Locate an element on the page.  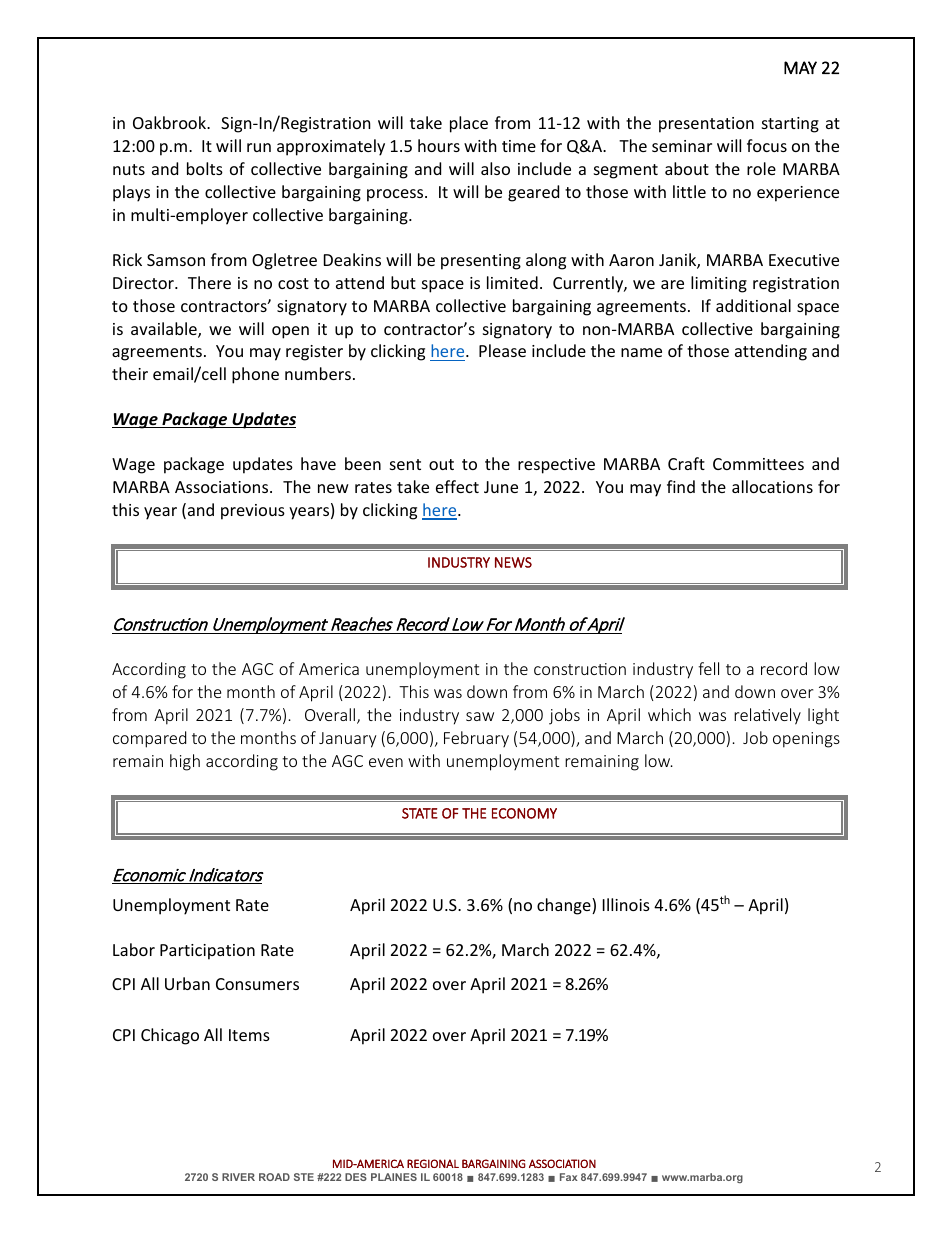
saw is located at coordinates (480, 716).
